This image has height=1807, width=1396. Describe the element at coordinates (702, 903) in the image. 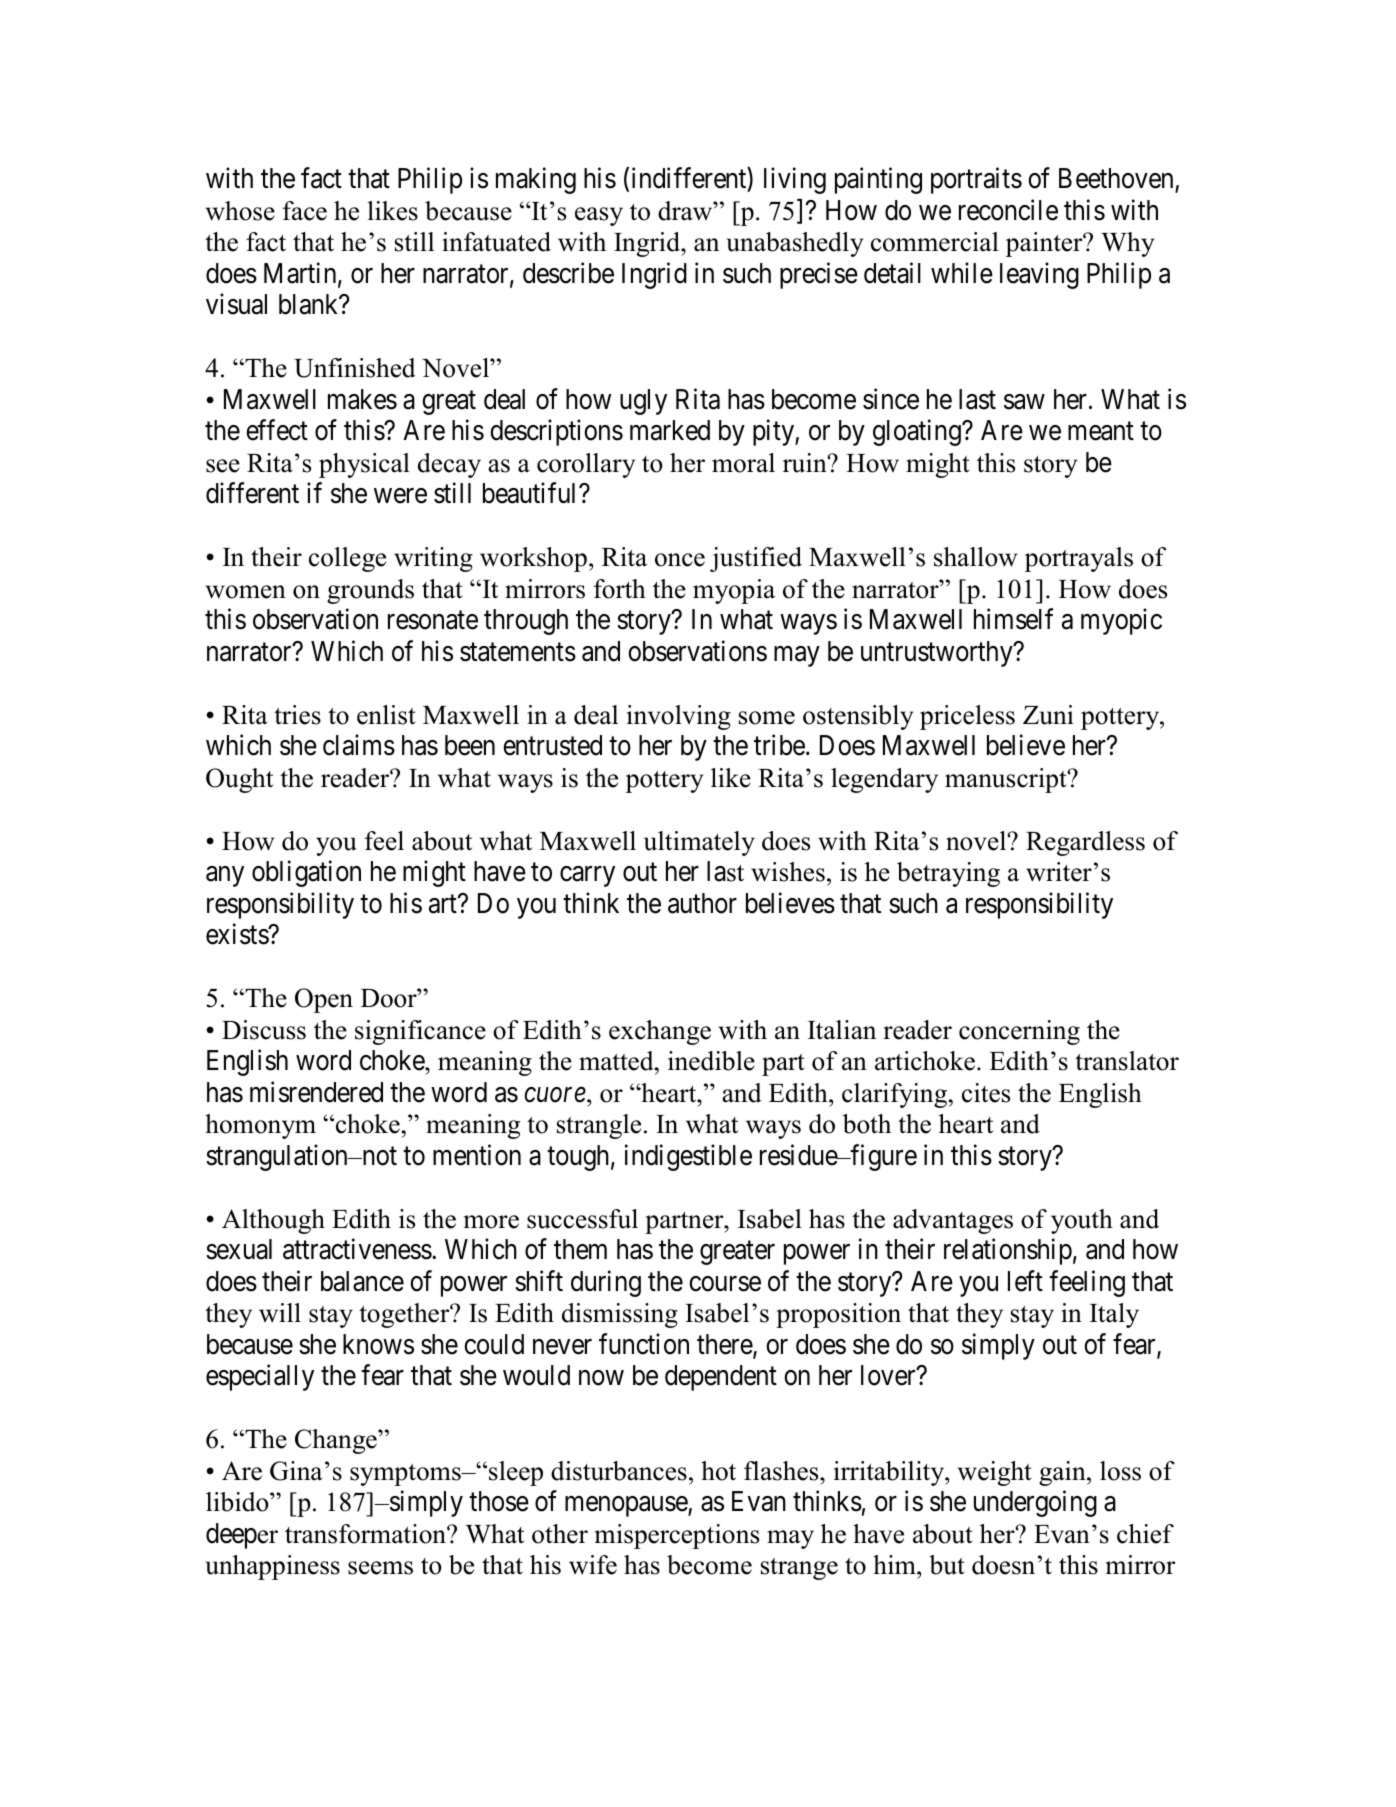

I see `author` at that location.
